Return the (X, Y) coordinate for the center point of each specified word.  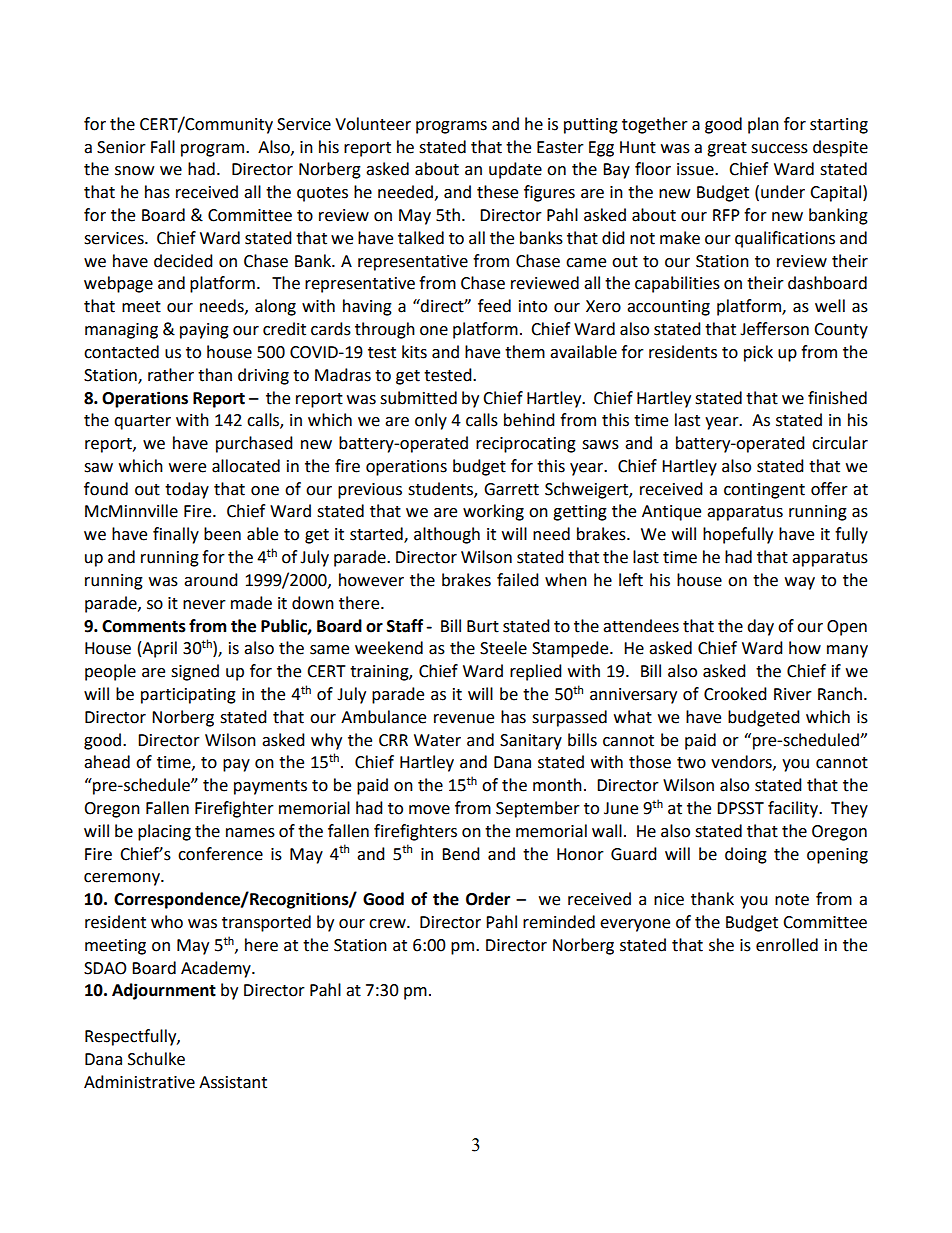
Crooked (735, 694)
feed (494, 306)
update (515, 170)
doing (746, 855)
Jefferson (774, 329)
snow (134, 171)
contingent (764, 491)
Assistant (233, 1082)
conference (220, 854)
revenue (464, 719)
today (187, 490)
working (493, 512)
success (779, 149)
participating (188, 696)
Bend (461, 854)
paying (204, 331)
